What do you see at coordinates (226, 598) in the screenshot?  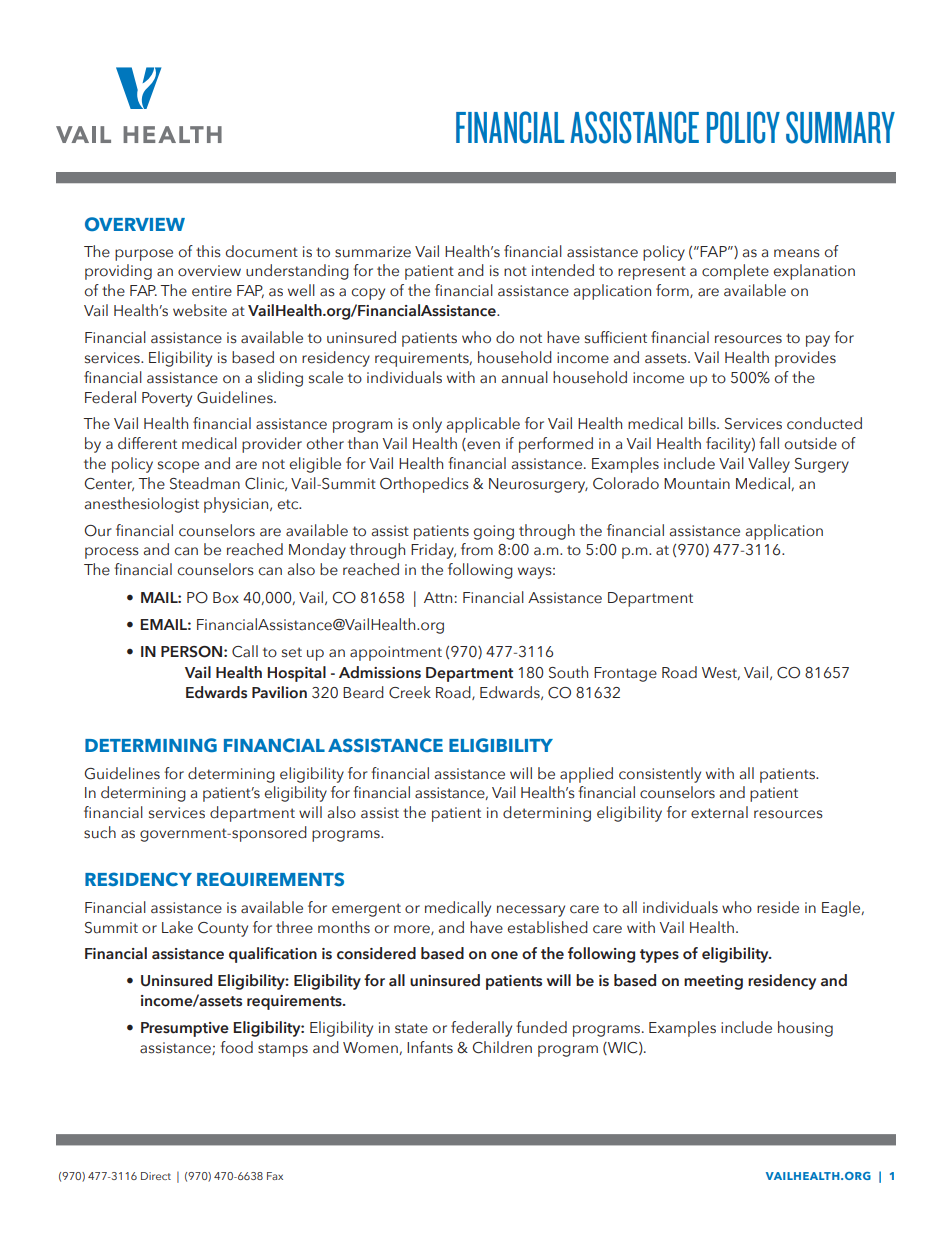 I see `Box` at bounding box center [226, 598].
